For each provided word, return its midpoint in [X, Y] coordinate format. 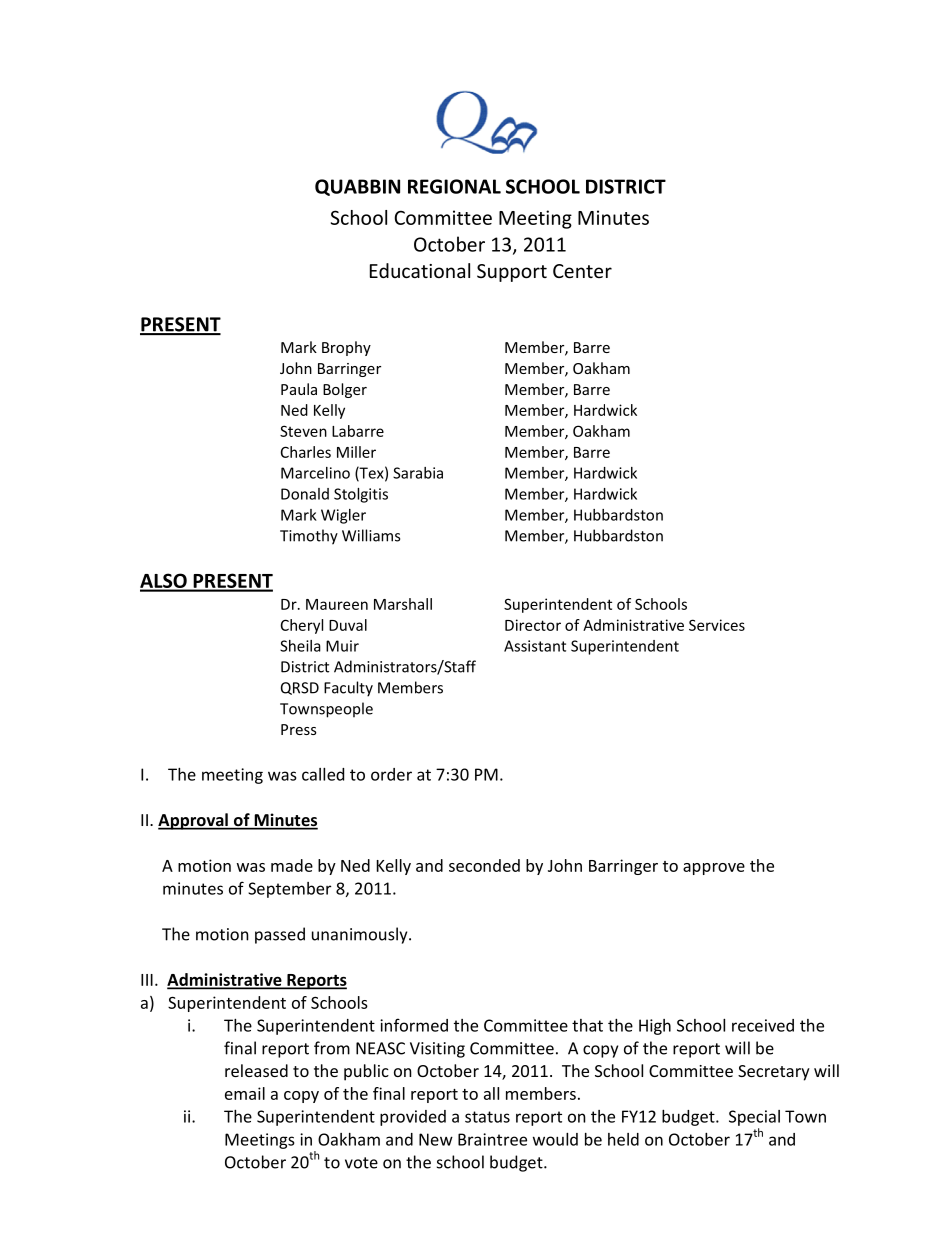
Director [533, 625]
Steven [303, 431]
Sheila [300, 646]
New [436, 1139]
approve [714, 869]
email [245, 1093]
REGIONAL [454, 186]
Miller [356, 452]
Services [717, 625]
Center [582, 271]
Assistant [535, 646]
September [289, 890]
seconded [484, 865]
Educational [420, 270]
